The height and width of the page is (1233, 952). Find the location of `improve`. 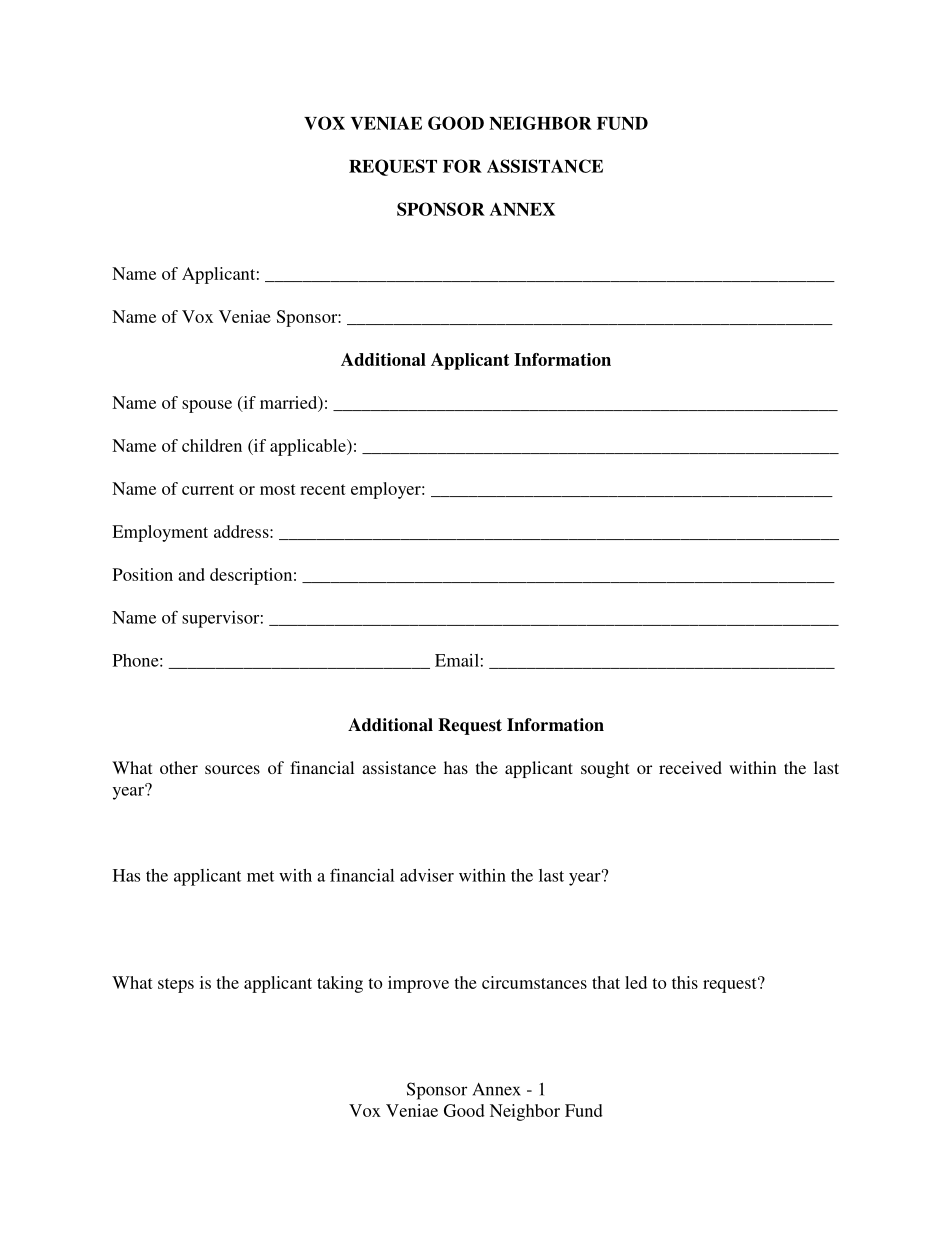

improve is located at coordinates (418, 984).
